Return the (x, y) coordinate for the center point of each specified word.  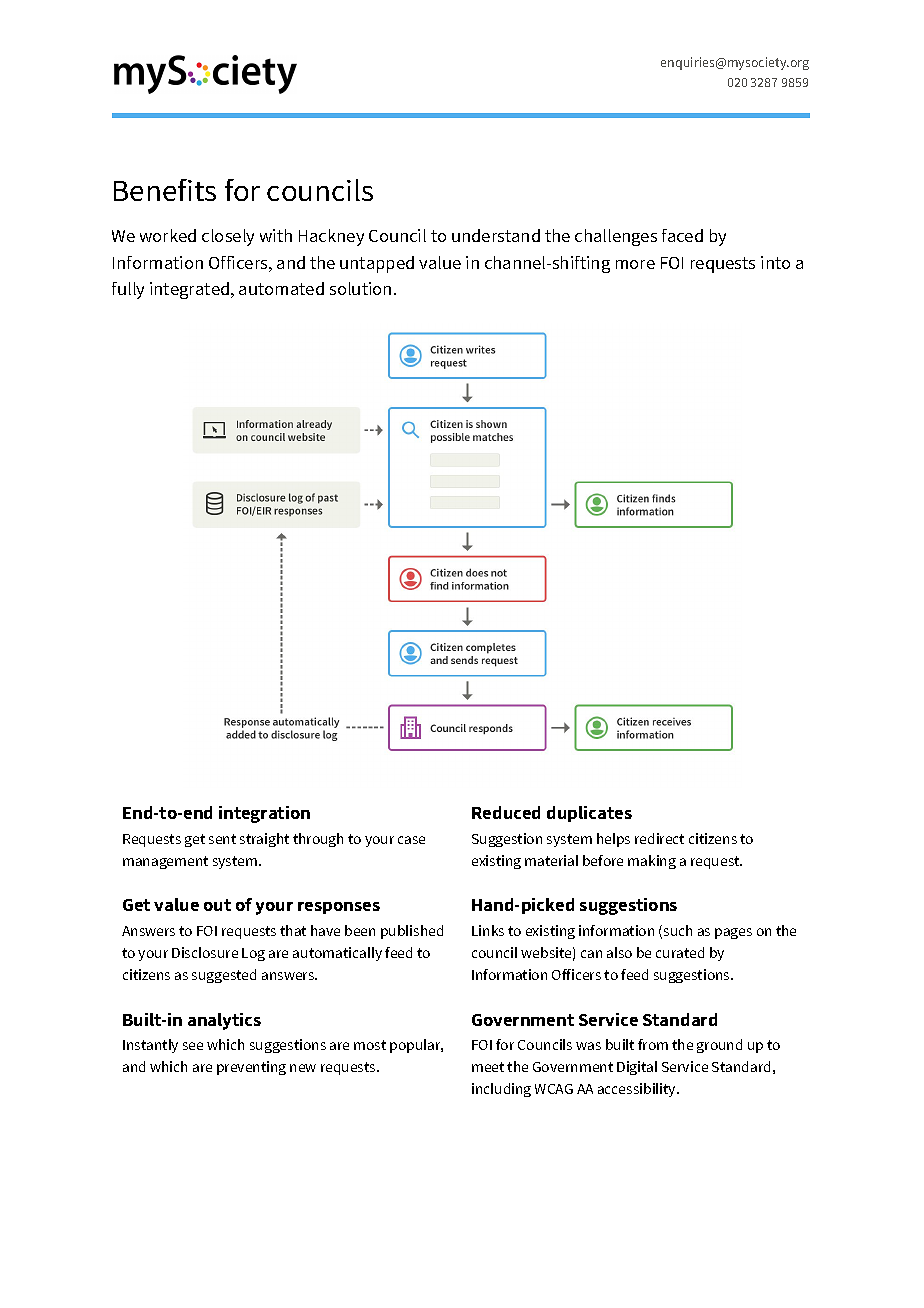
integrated (191, 290)
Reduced (506, 812)
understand (496, 235)
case (411, 840)
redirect (659, 838)
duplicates (589, 814)
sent (222, 839)
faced (682, 235)
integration (264, 814)
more (635, 264)
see (193, 1046)
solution (360, 288)
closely (228, 237)
